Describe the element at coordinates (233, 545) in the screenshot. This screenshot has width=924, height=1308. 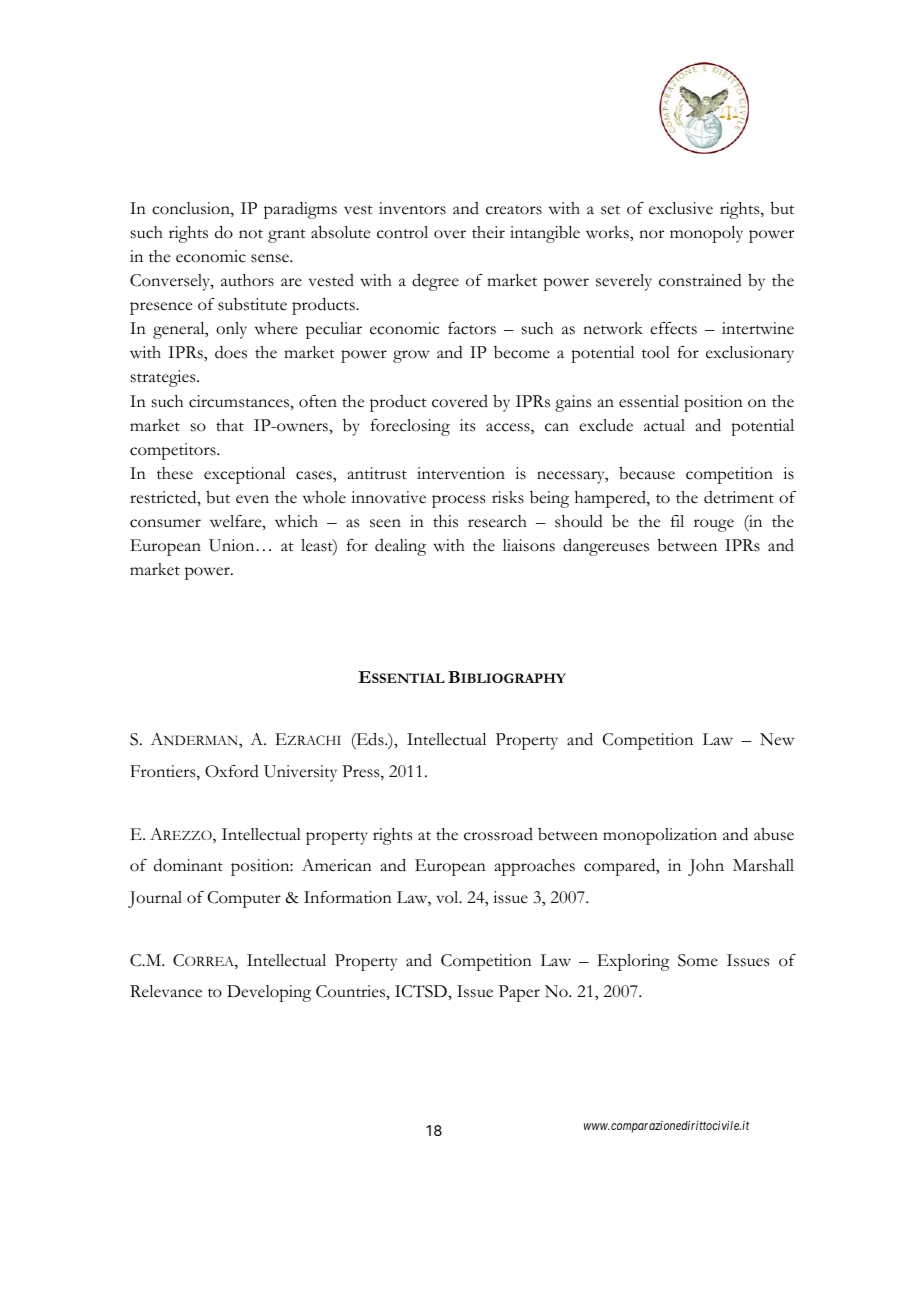
I see `Union` at that location.
